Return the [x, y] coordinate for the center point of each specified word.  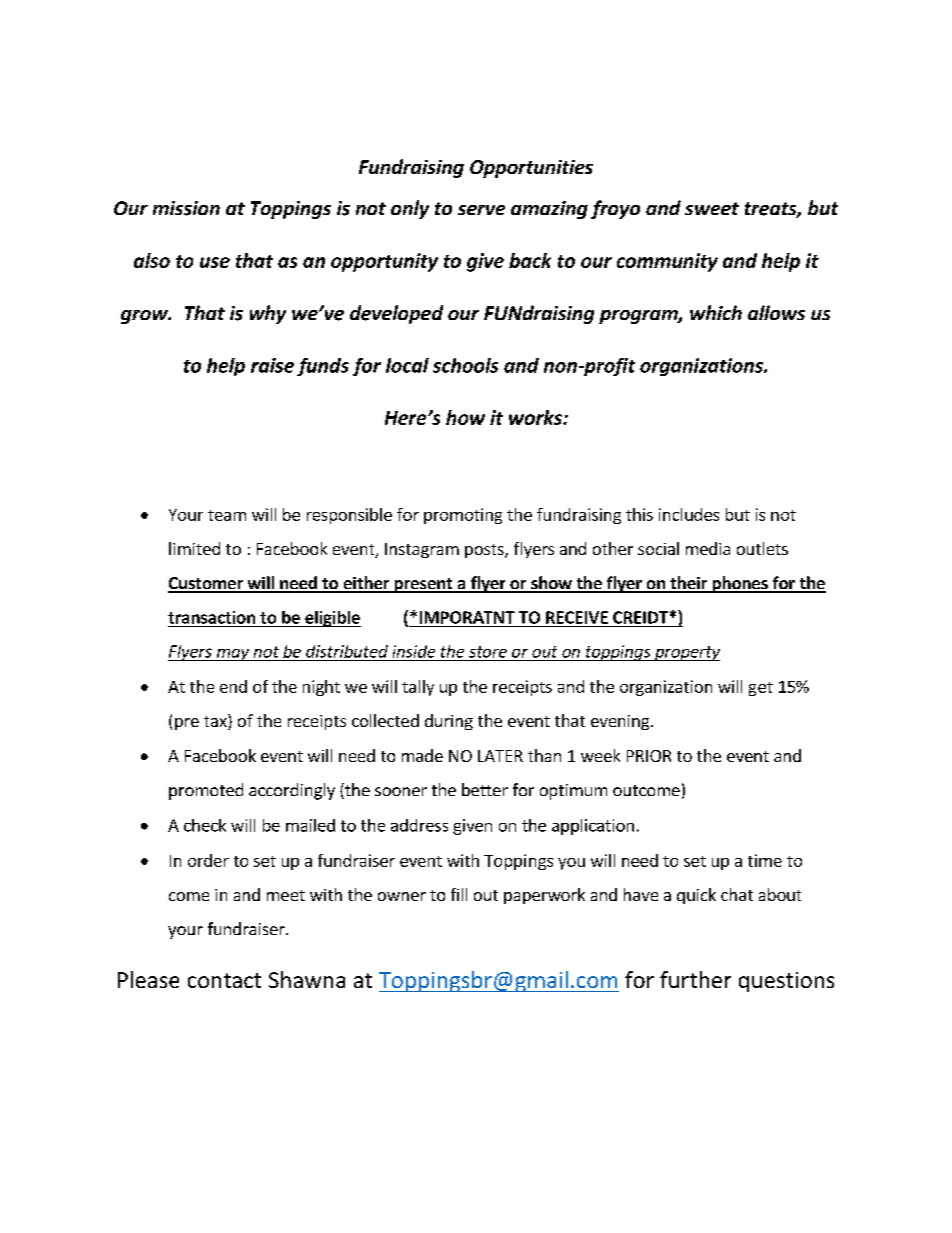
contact [224, 980]
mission [186, 208]
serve [481, 210]
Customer [206, 584]
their [689, 584]
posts [485, 551]
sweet [712, 208]
